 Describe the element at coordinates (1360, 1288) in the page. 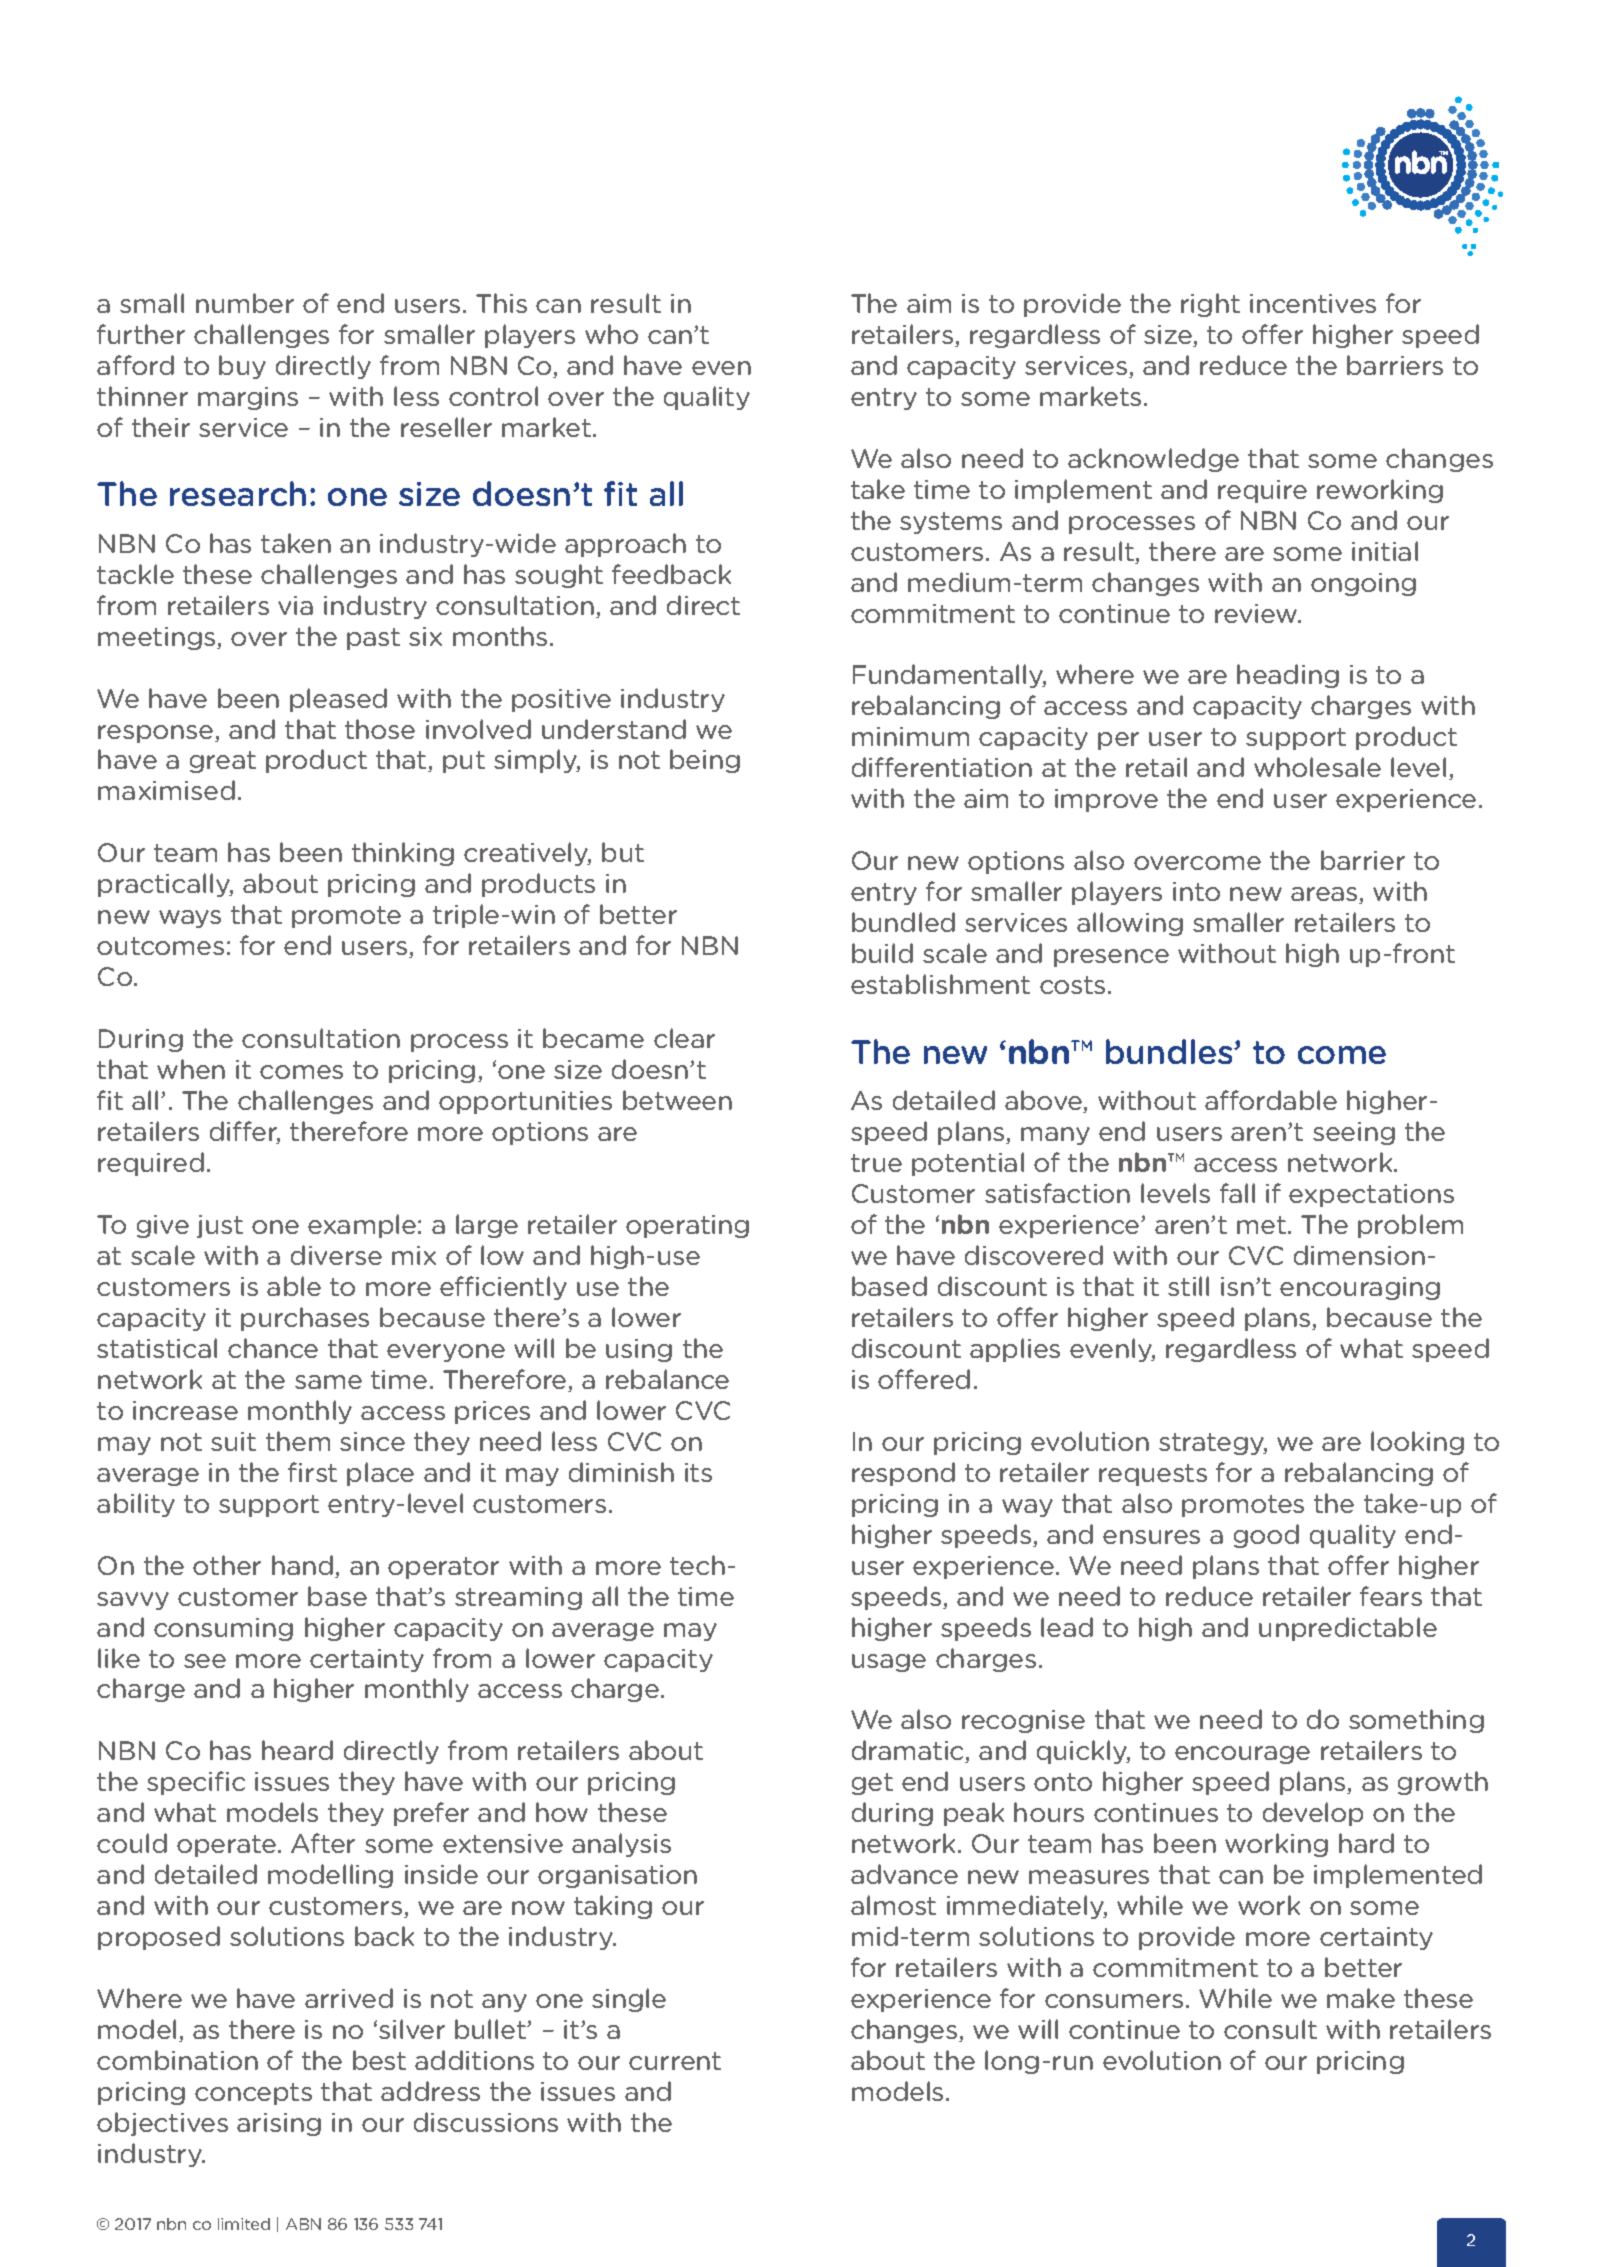

I see `encouraging` at that location.
